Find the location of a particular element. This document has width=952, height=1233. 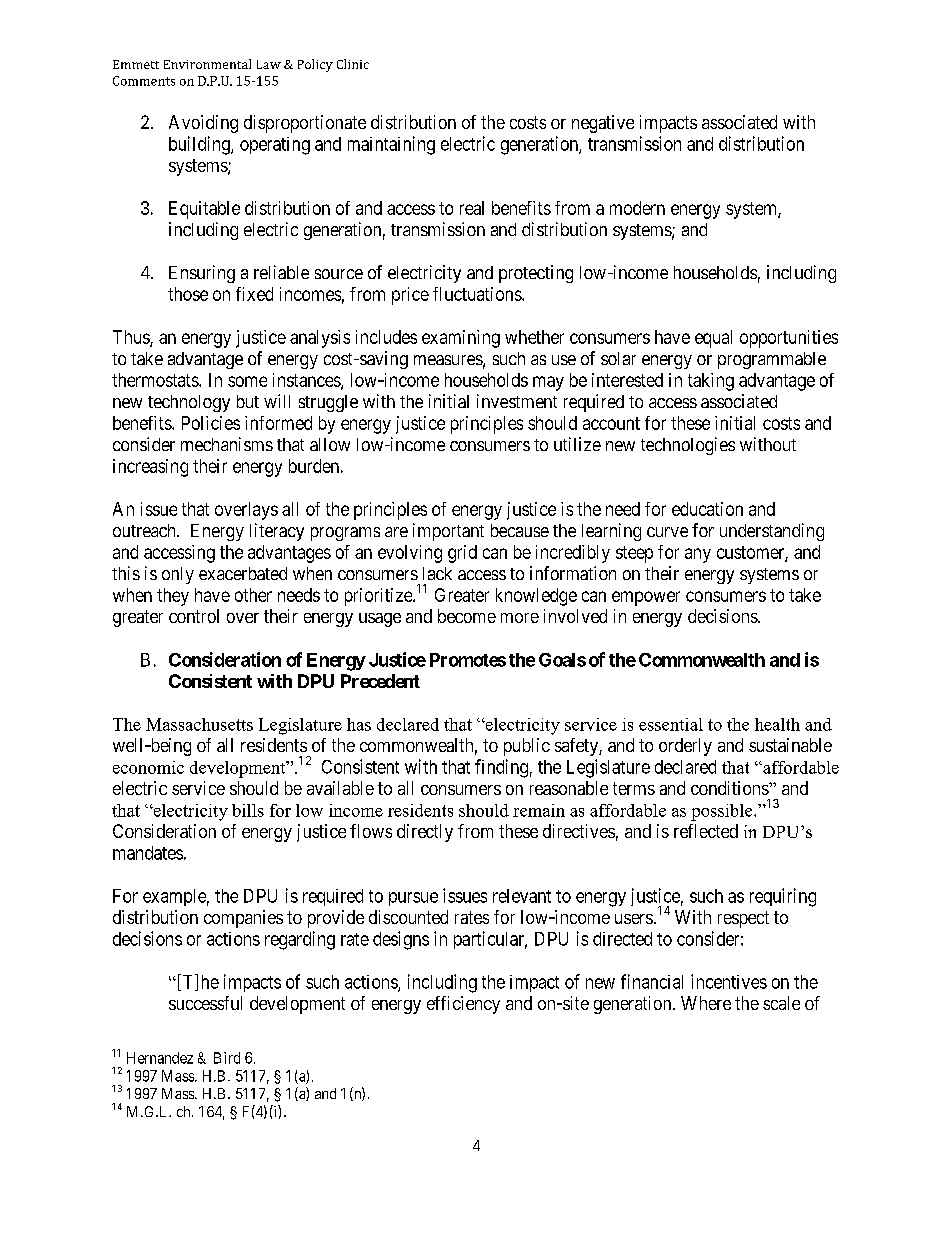

investment is located at coordinates (517, 401).
